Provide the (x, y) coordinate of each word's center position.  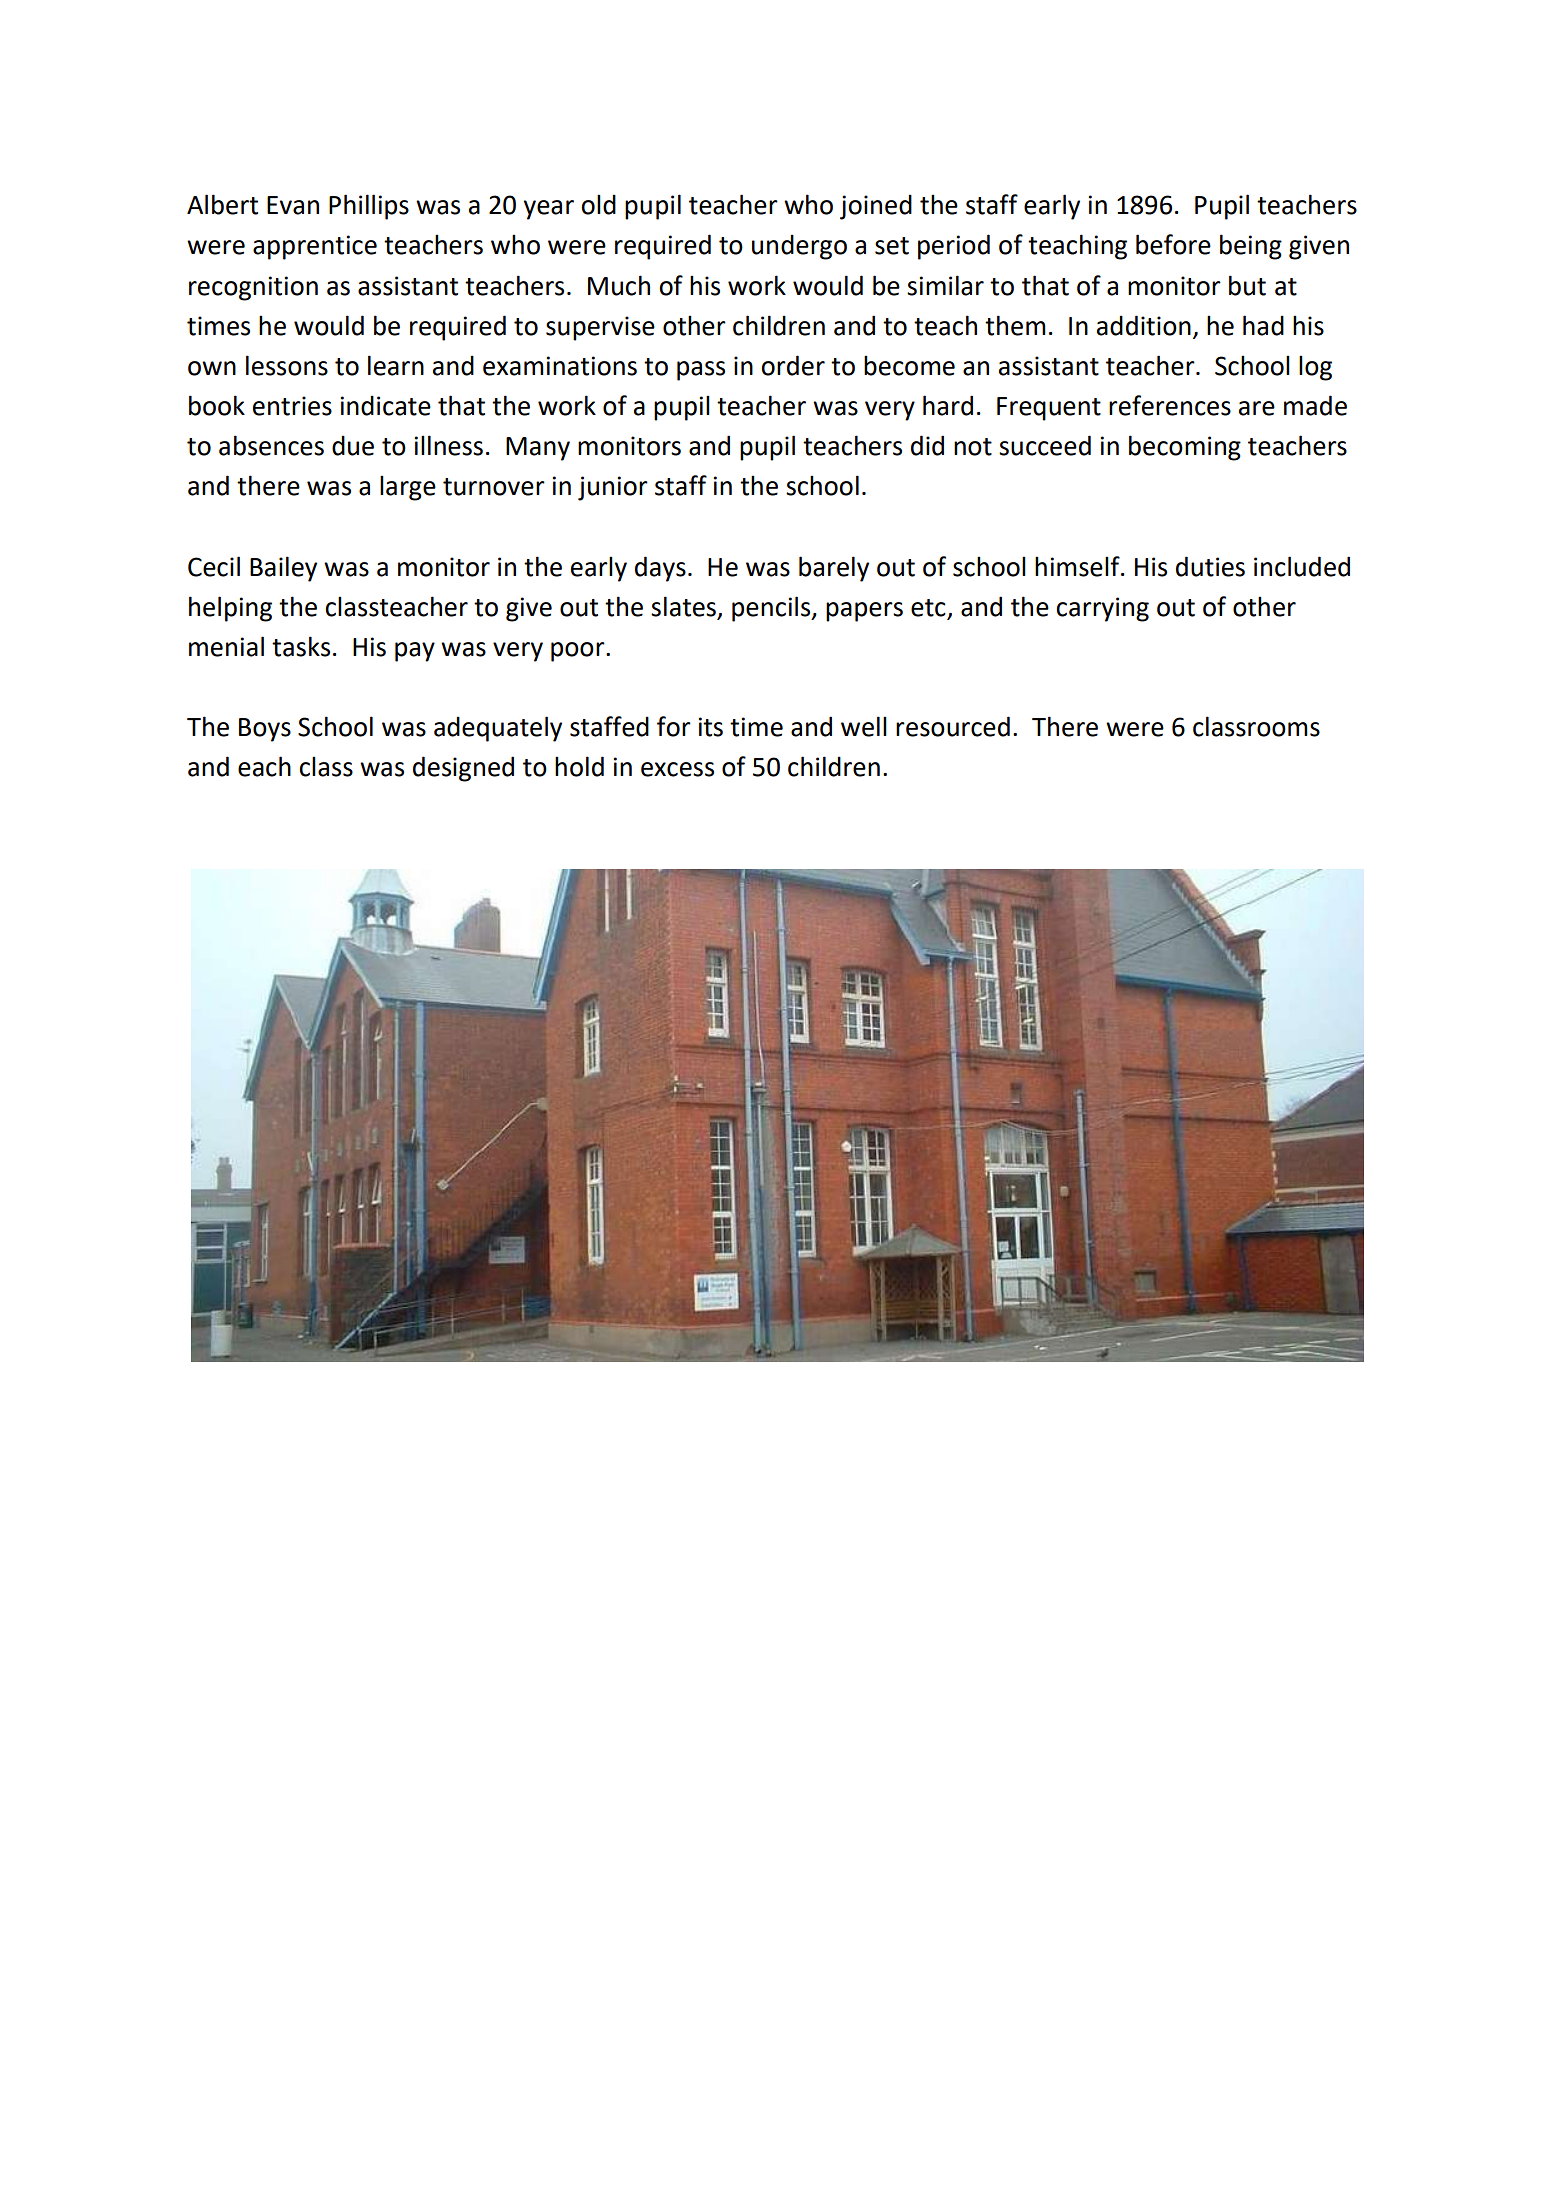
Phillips (369, 207)
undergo (799, 247)
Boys (265, 730)
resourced (953, 726)
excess (677, 769)
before (1173, 244)
